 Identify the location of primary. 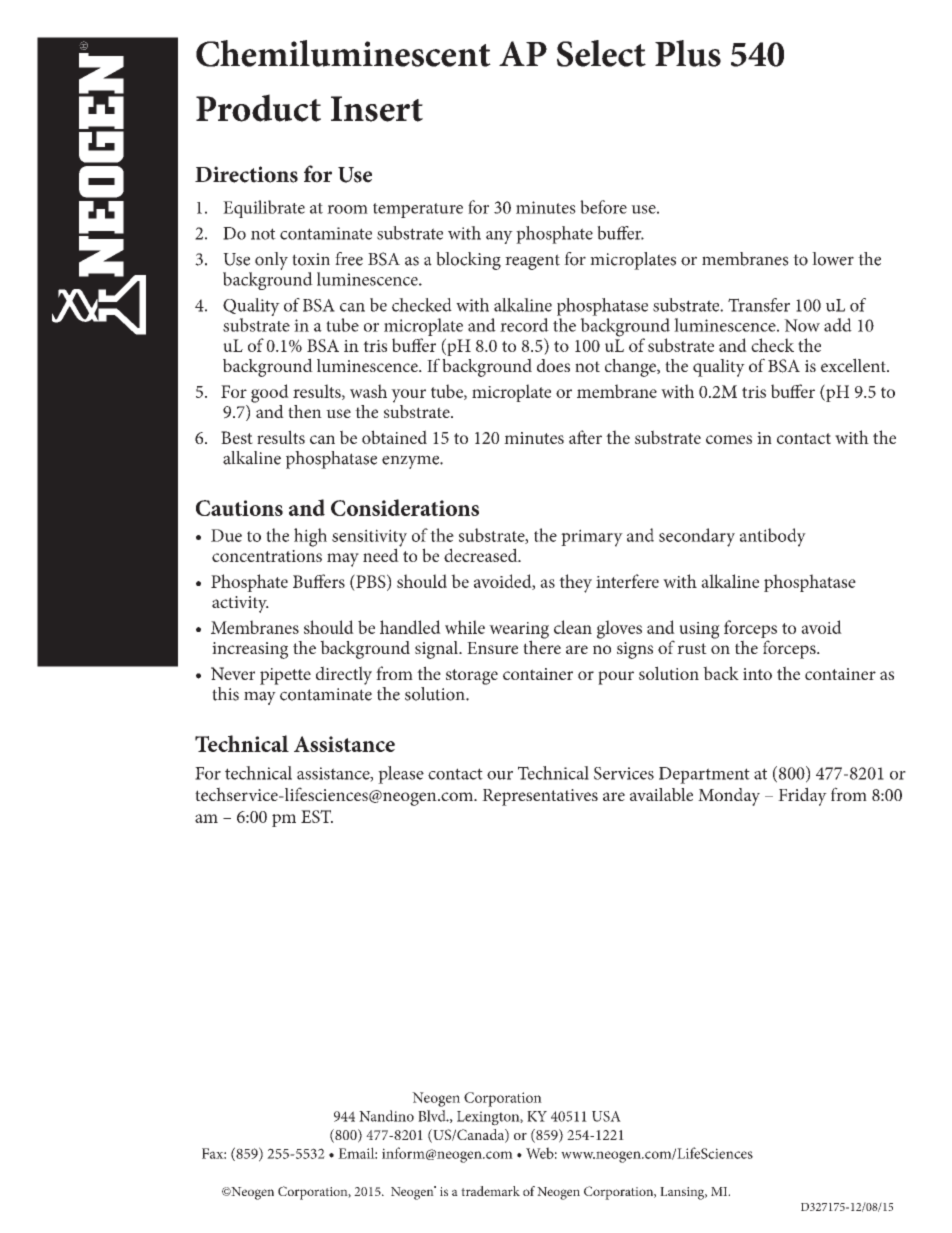
(592, 538).
